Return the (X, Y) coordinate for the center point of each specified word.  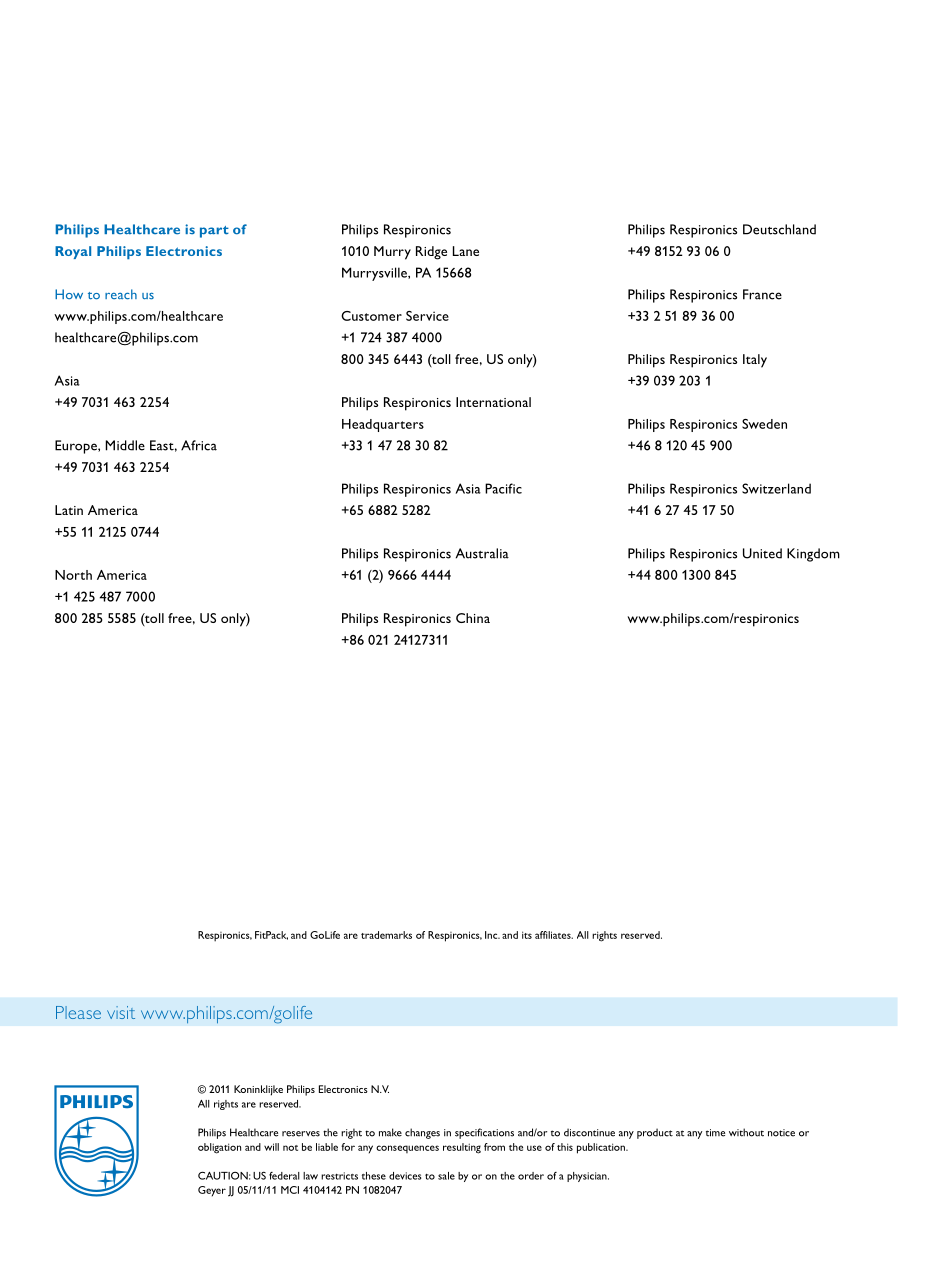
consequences (407, 1149)
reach (121, 294)
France (762, 294)
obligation (219, 1148)
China (473, 618)
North (73, 575)
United (762, 553)
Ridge (431, 253)
